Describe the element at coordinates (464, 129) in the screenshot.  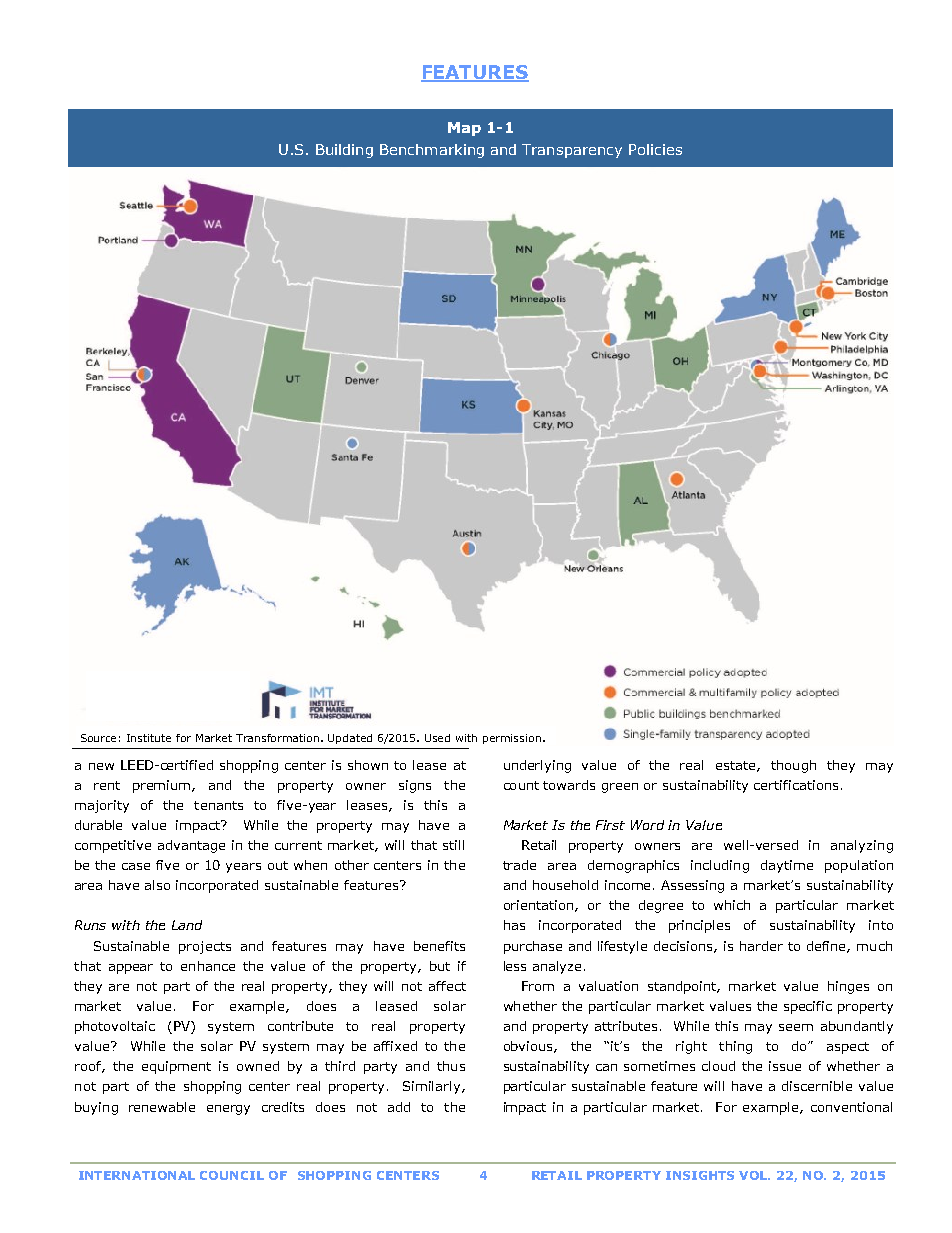
I see `Map` at that location.
